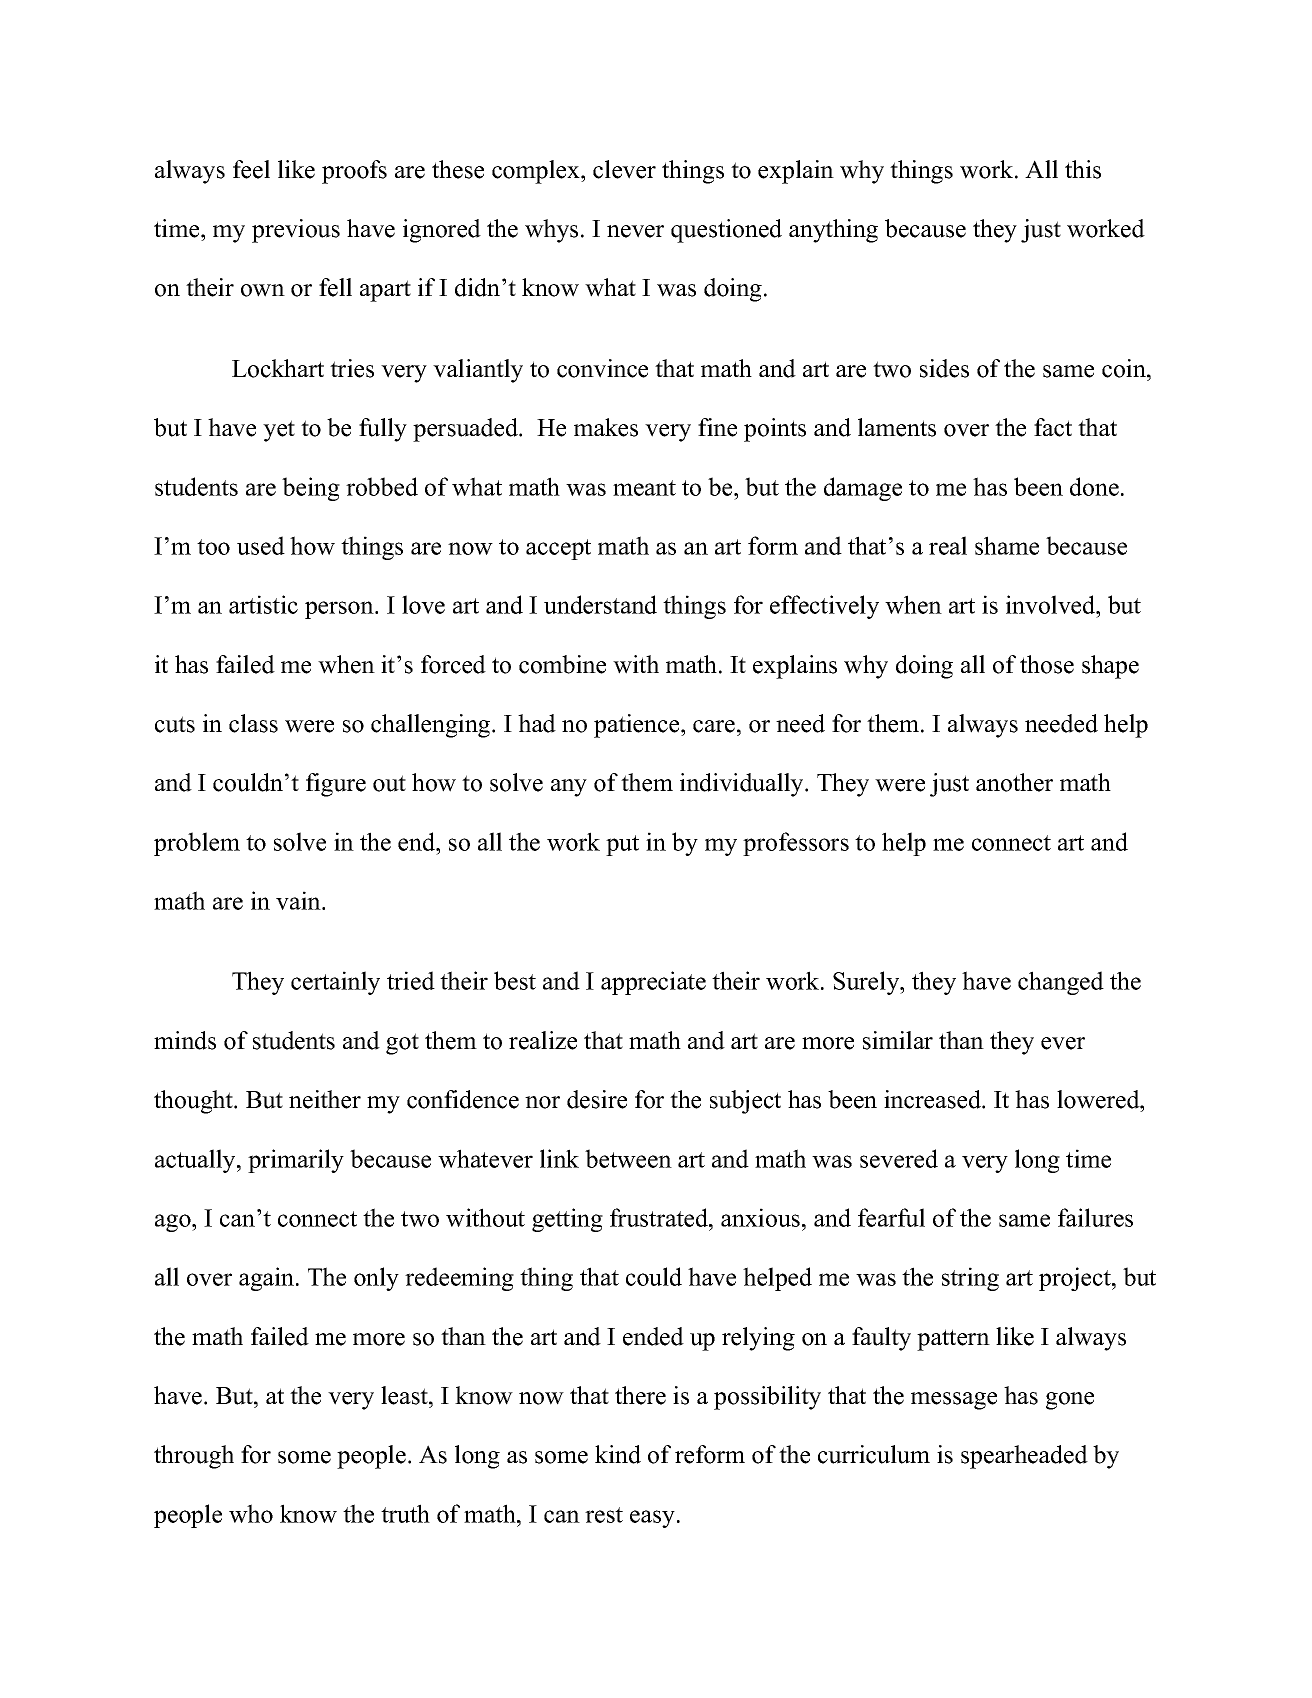 Image resolution: width=1312 pixels, height=1698 pixels. Describe the element at coordinates (296, 231) in the screenshot. I see `previous` at that location.
